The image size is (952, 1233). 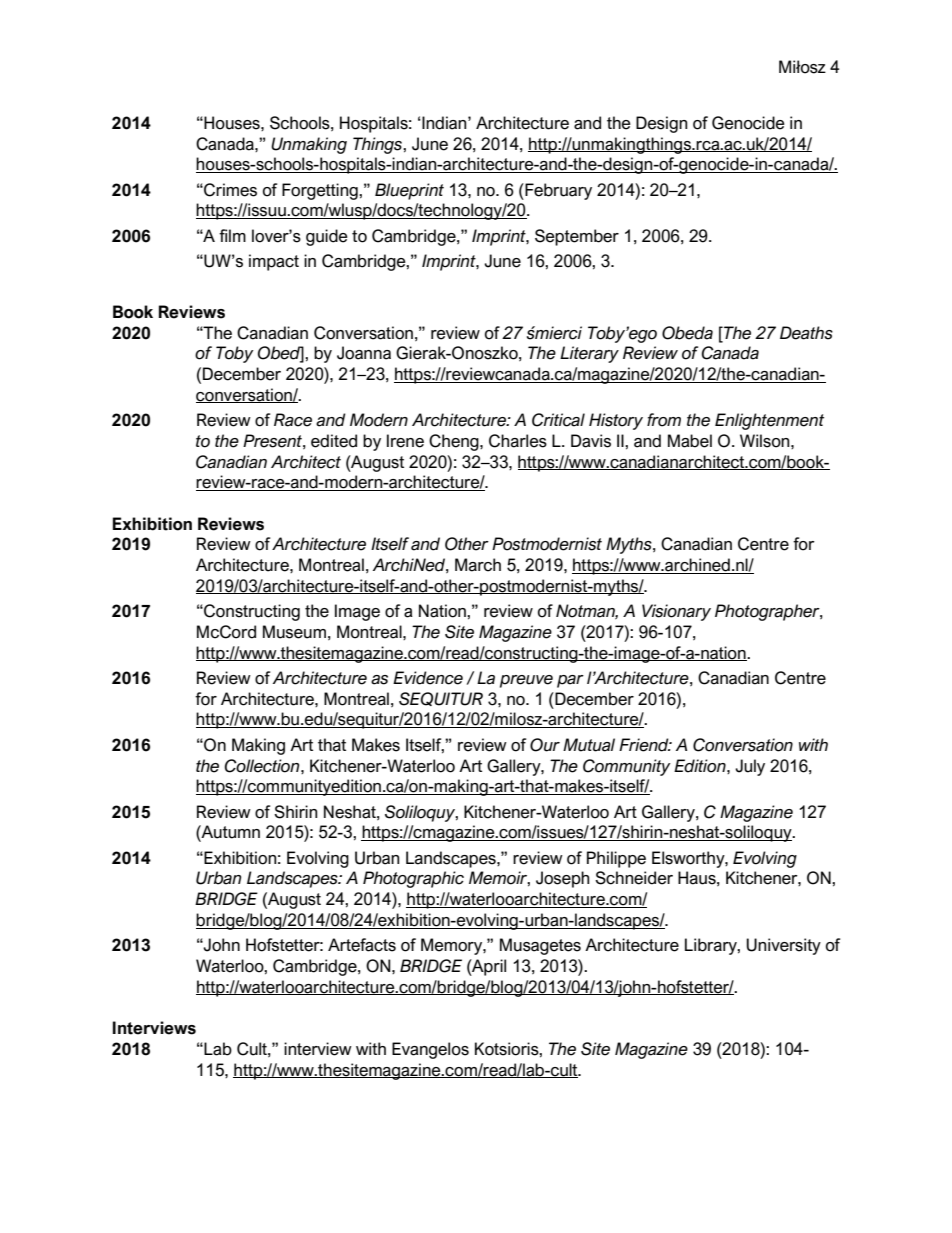 What do you see at coordinates (364, 353) in the screenshot?
I see `Joanna` at bounding box center [364, 353].
